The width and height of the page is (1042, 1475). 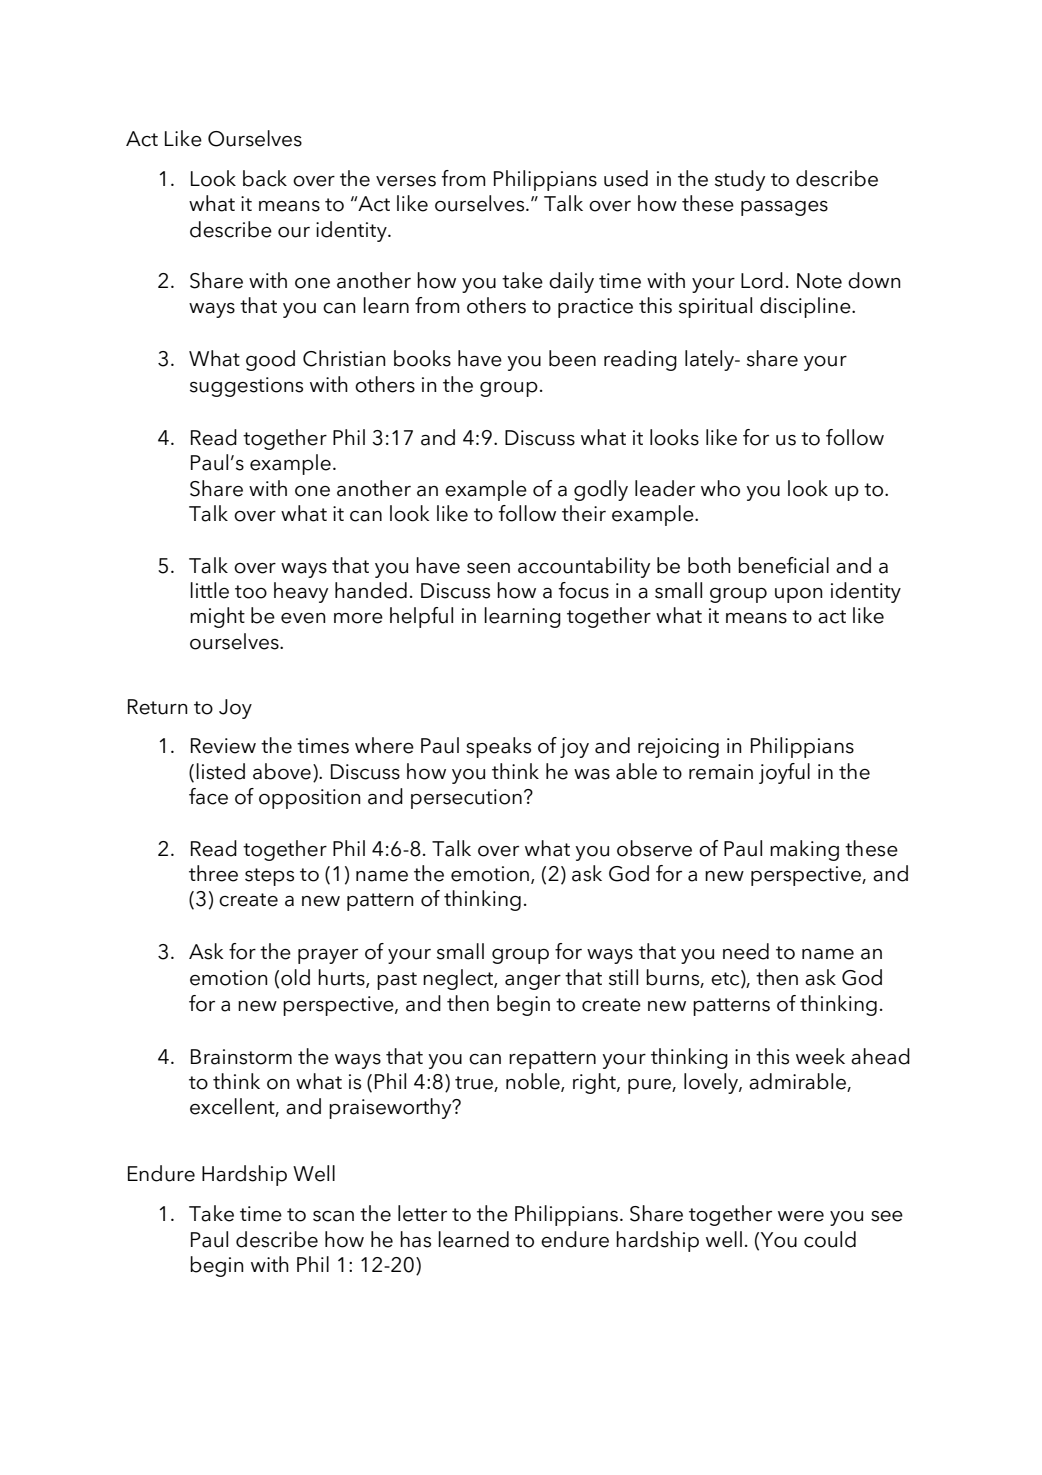 I want to click on who, so click(x=720, y=488).
